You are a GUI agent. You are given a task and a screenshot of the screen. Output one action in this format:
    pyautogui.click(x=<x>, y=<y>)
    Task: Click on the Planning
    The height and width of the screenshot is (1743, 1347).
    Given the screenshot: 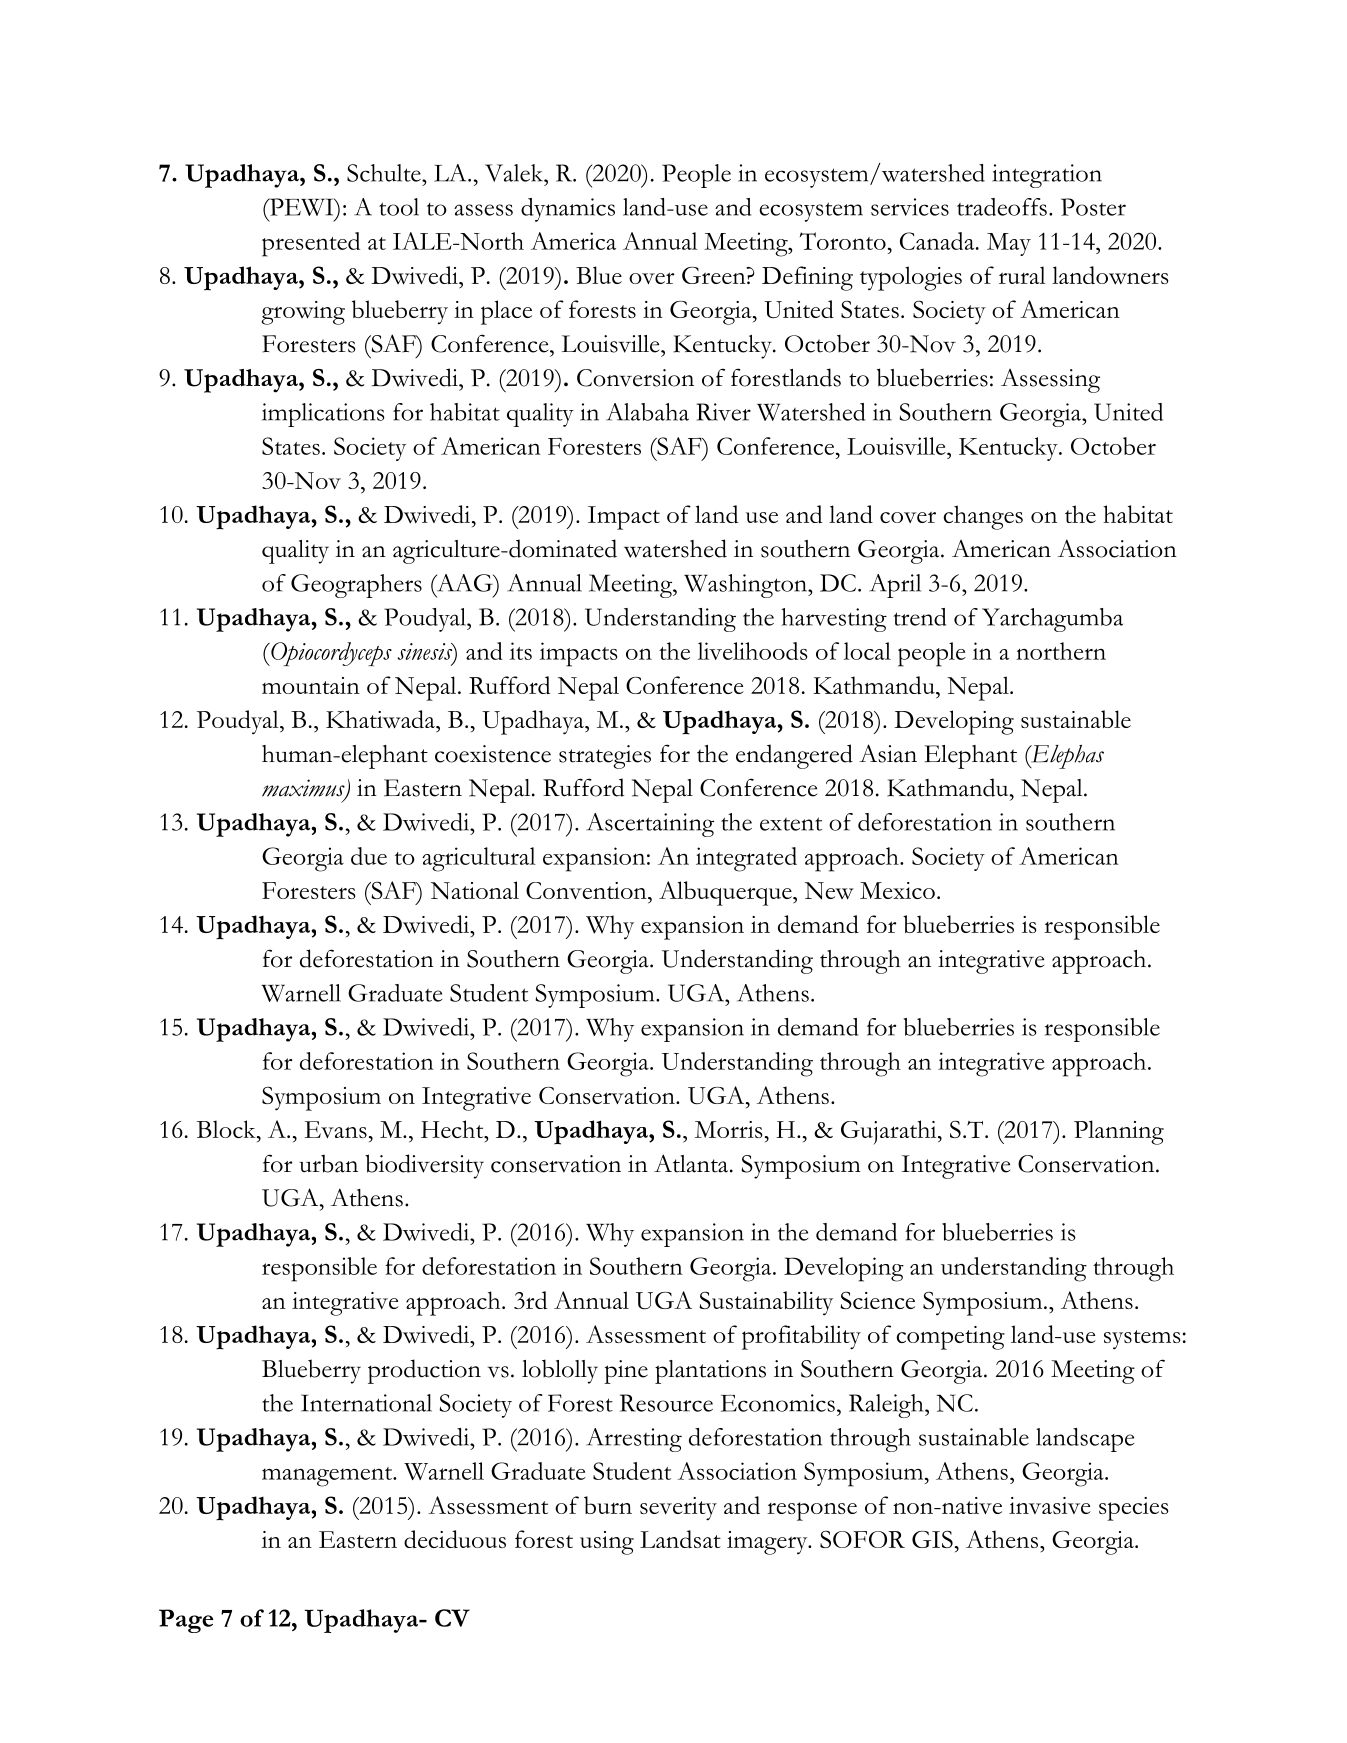 What is the action you would take?
    pyautogui.click(x=1119, y=1132)
